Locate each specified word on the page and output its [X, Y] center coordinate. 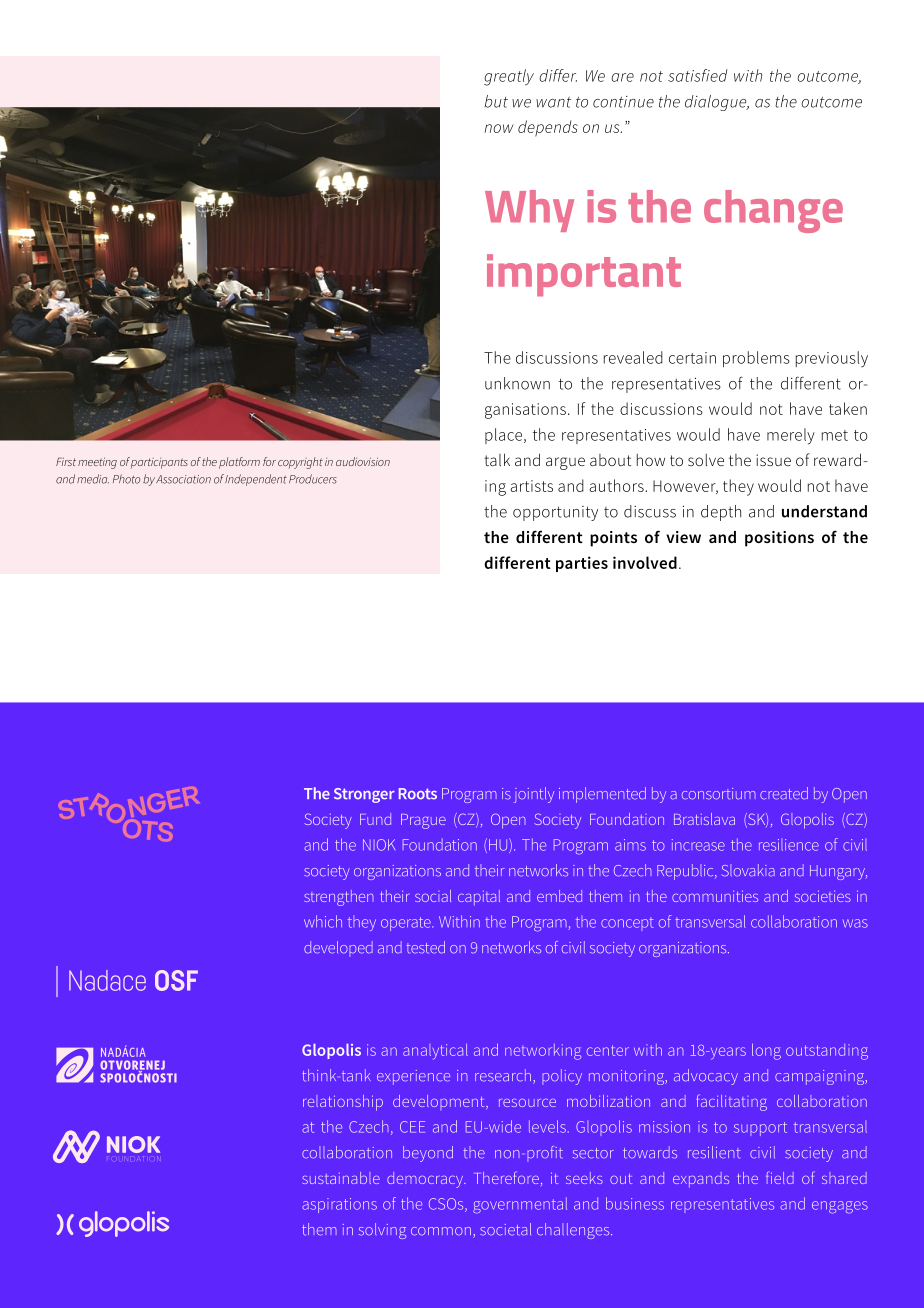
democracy [426, 1180]
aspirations [339, 1205]
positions [779, 539]
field [780, 1177]
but [496, 101]
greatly [509, 77]
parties [582, 564]
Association [183, 479]
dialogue [717, 103]
